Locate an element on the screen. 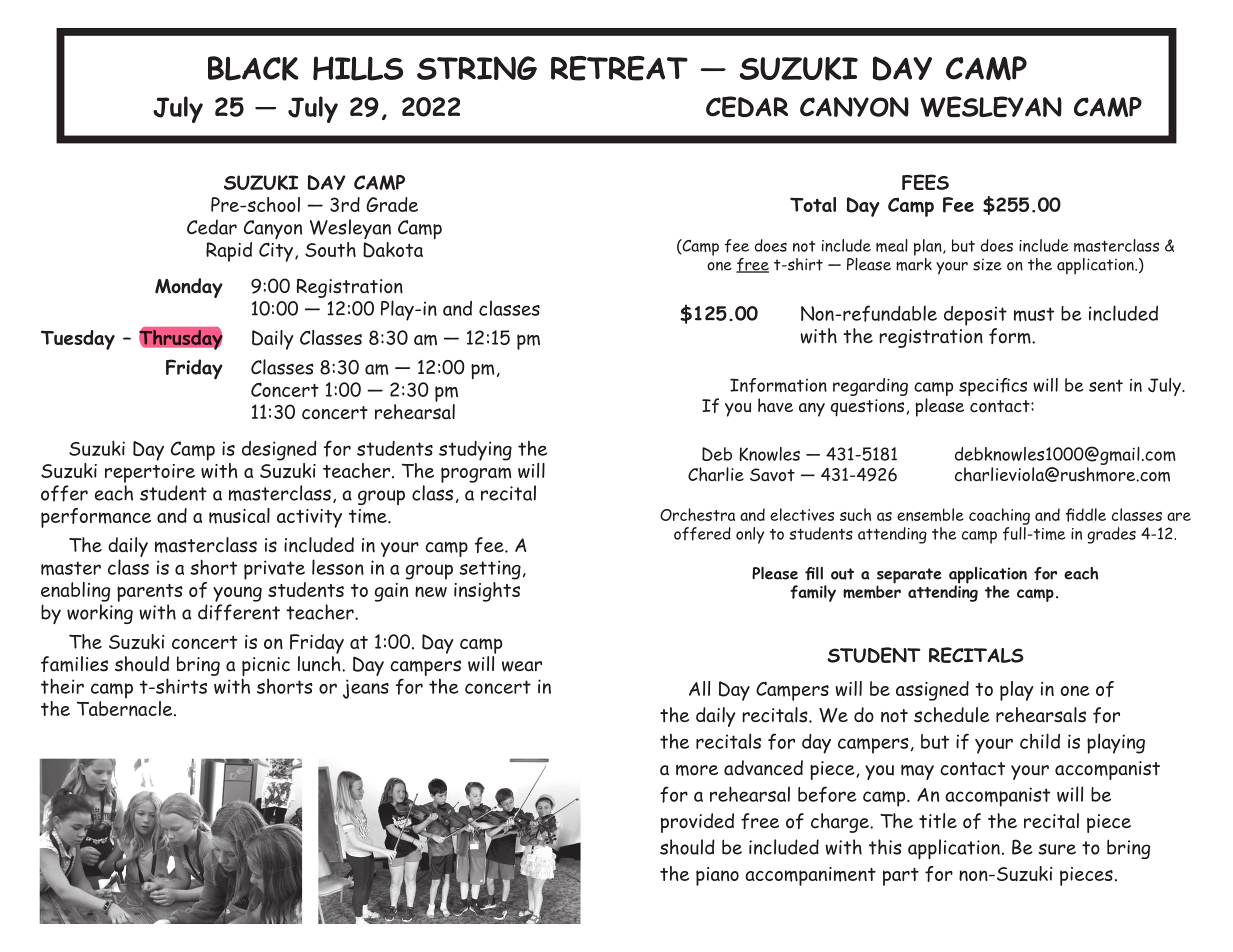 This screenshot has height=952, width=1233. repertoire is located at coordinates (150, 473).
